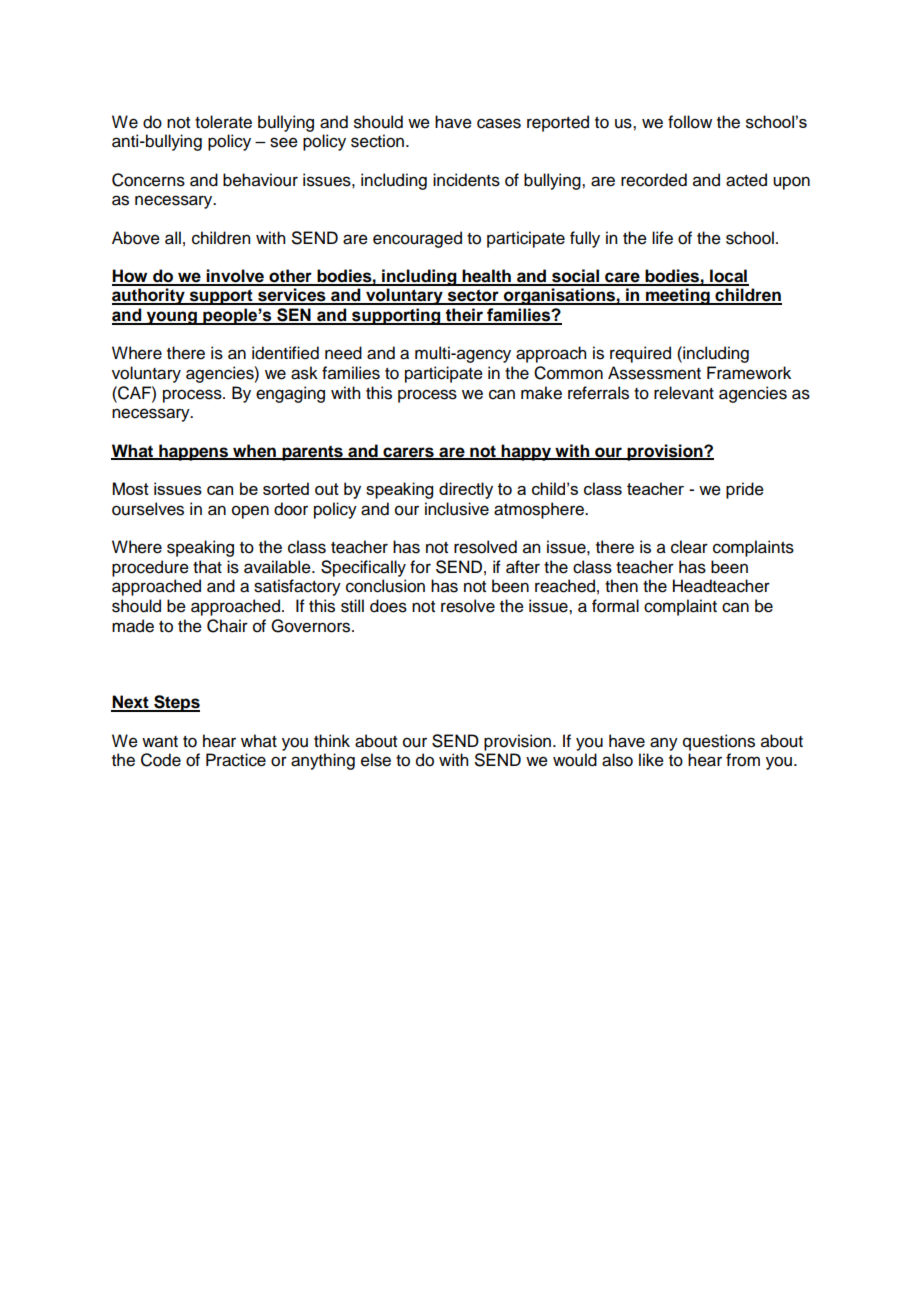  I want to click on Practice, so click(236, 760).
